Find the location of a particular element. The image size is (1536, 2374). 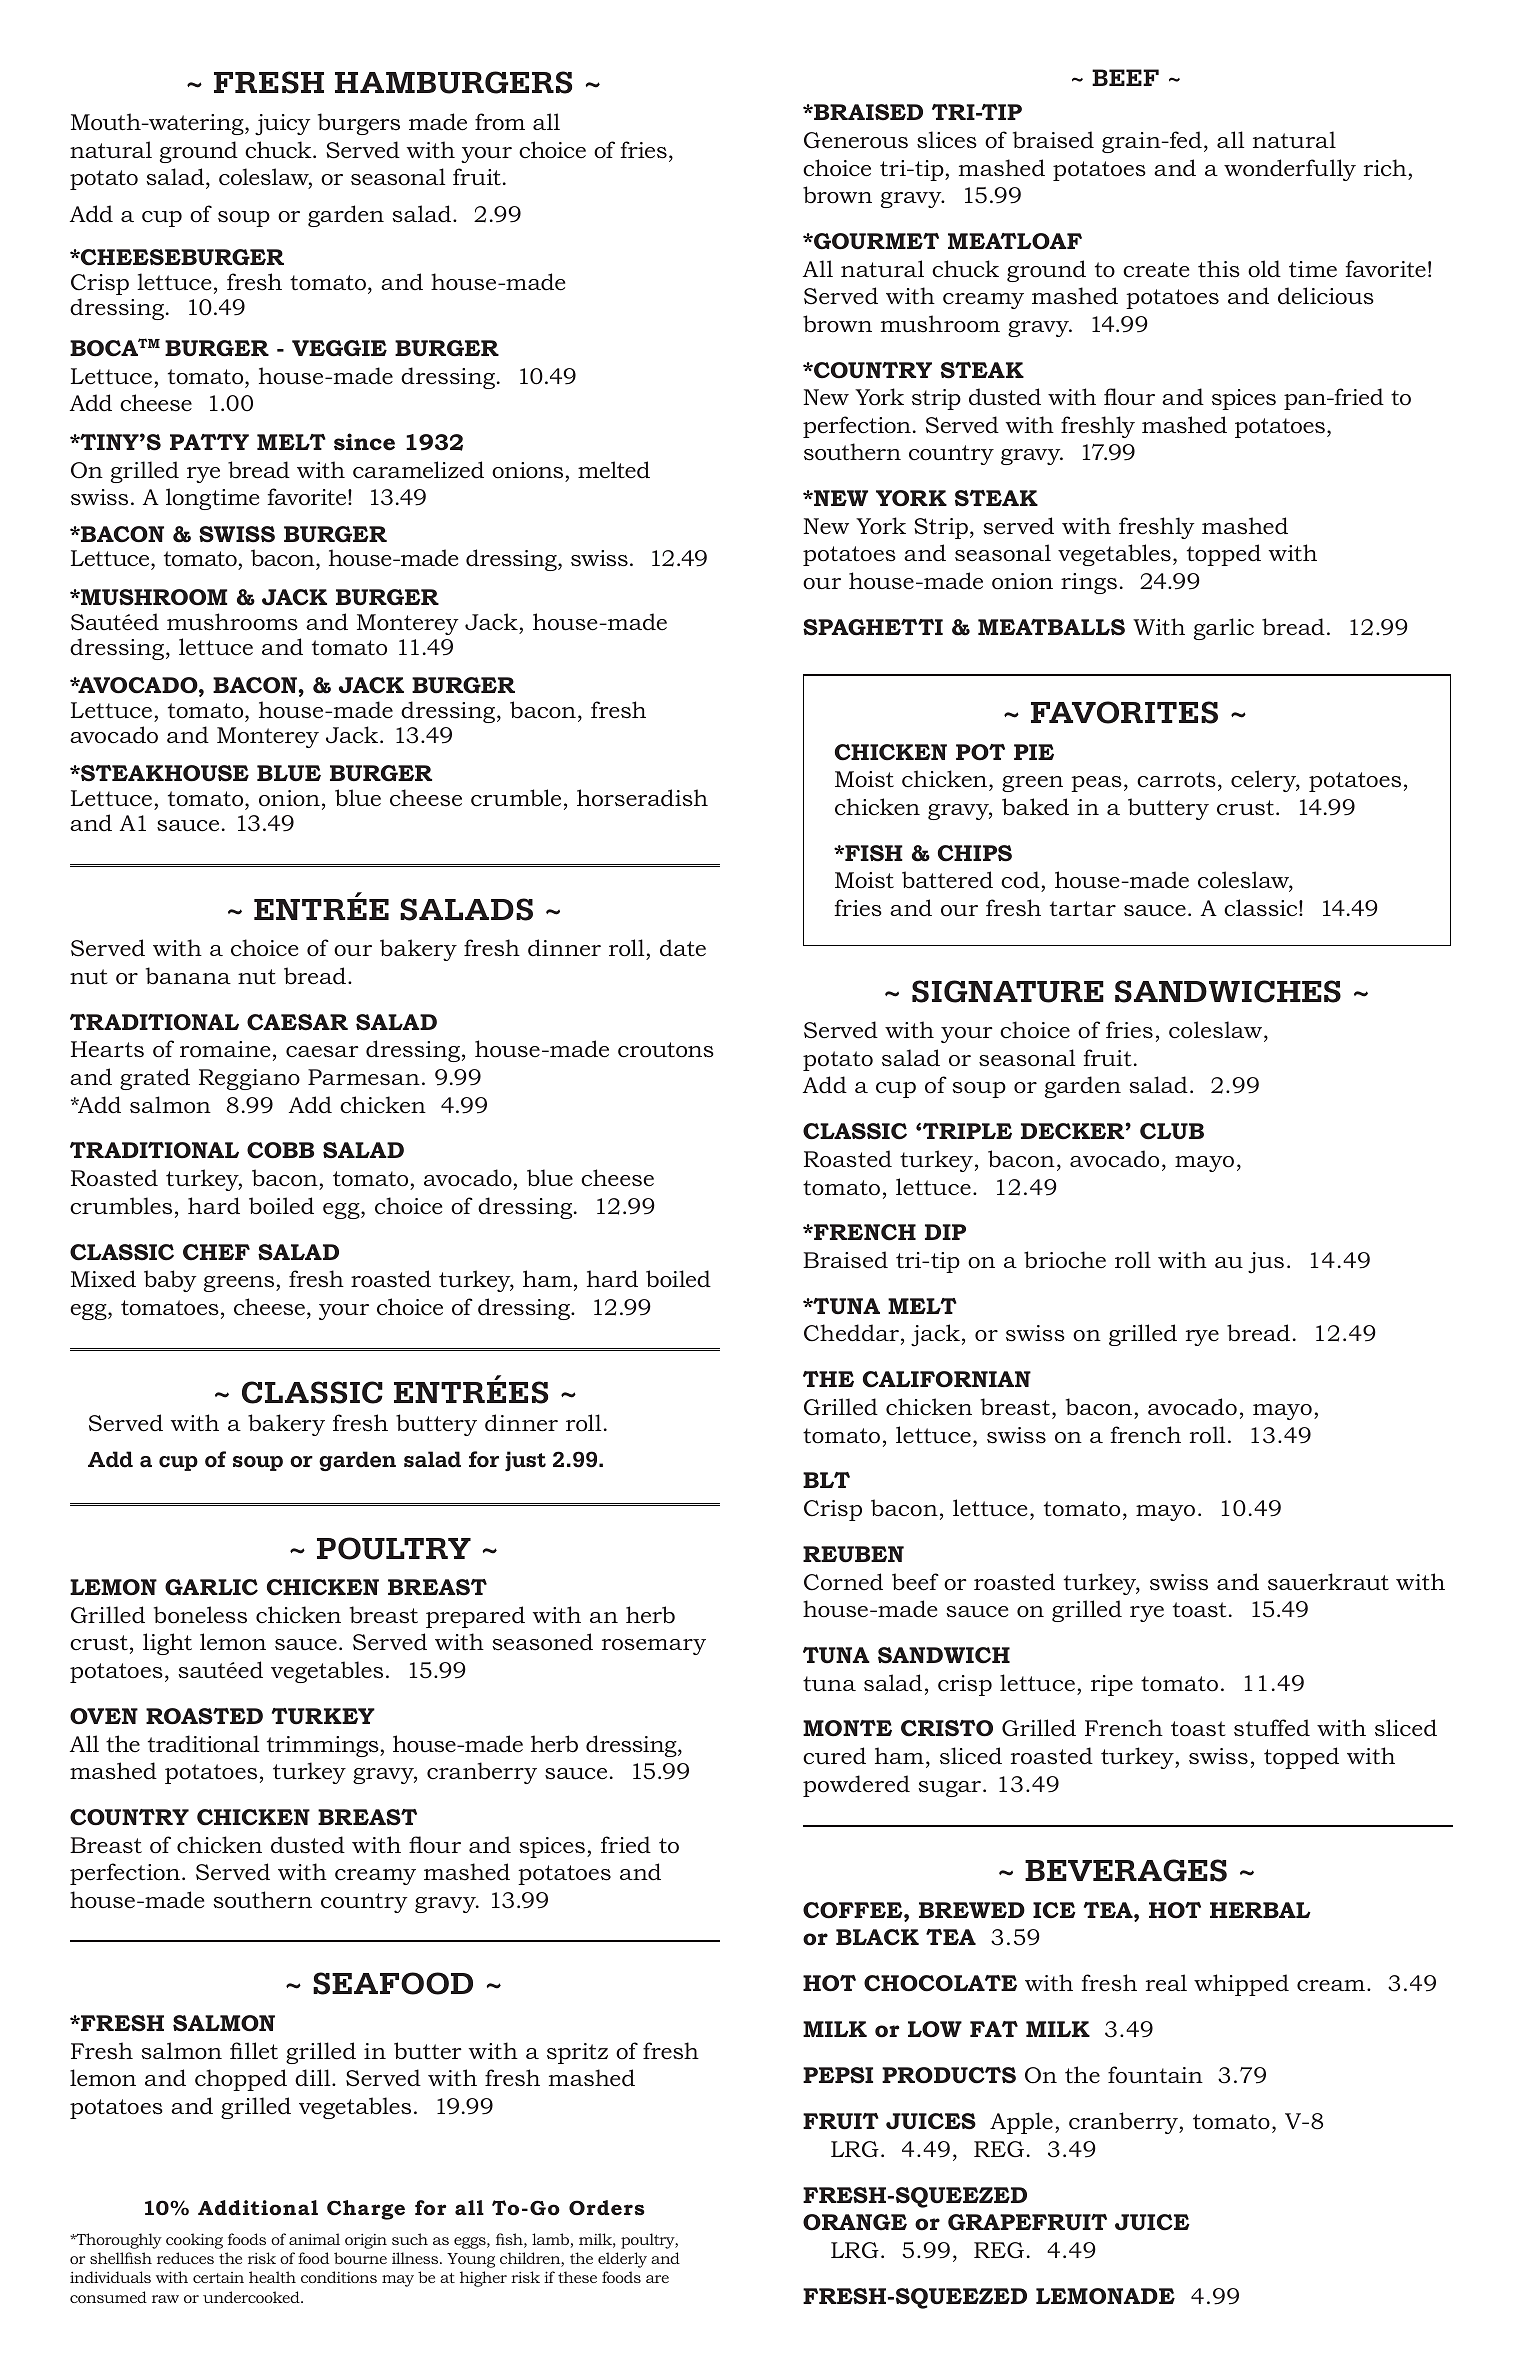

Cheddar is located at coordinates (851, 1333).
